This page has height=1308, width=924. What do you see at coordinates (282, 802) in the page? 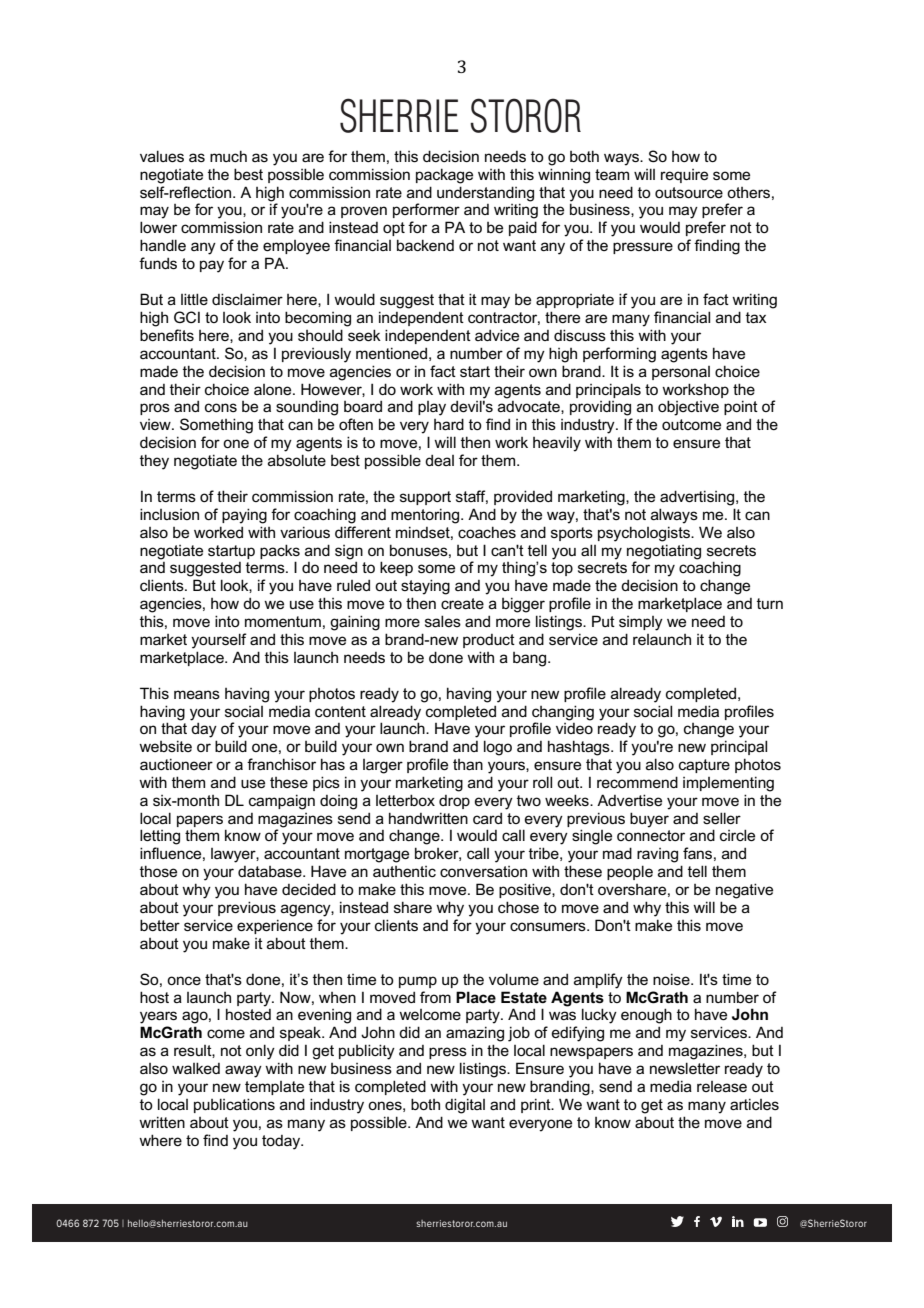
I see `campaign` at bounding box center [282, 802].
